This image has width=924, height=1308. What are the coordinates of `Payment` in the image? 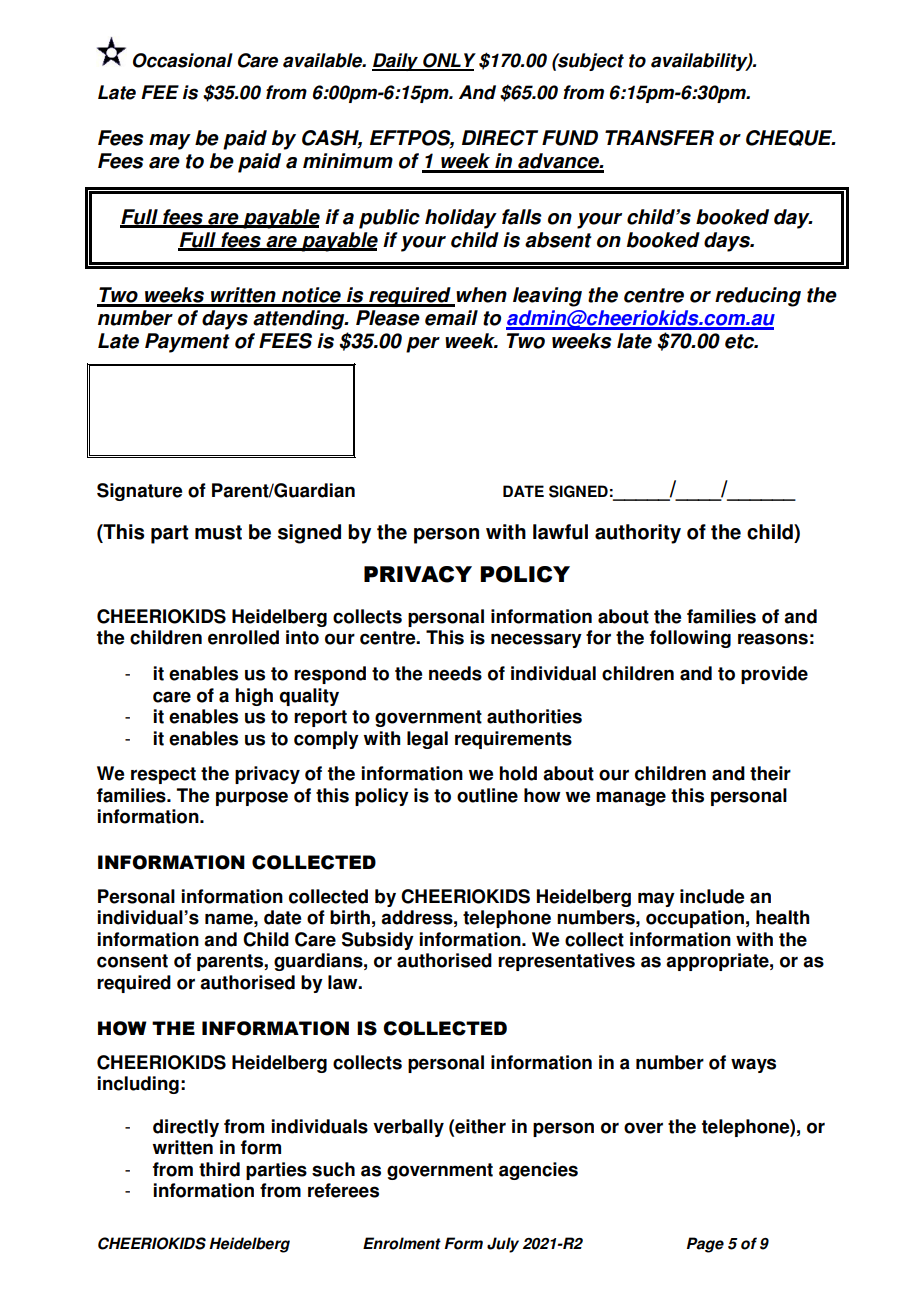 It's located at (187, 343).
